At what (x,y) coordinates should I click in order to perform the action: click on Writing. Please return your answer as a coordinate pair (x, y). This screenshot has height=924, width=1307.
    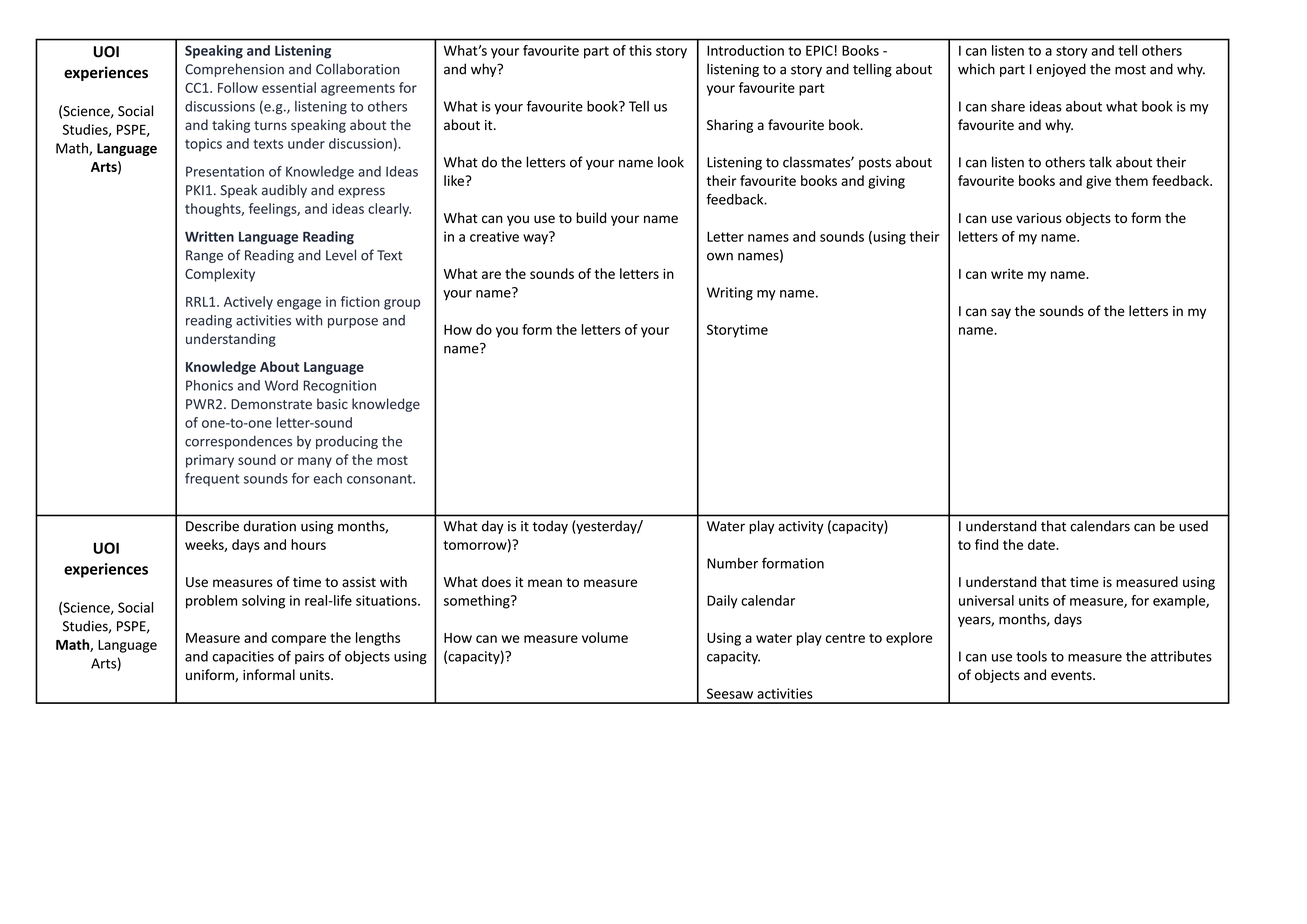
    Looking at the image, I should click on (730, 294).
